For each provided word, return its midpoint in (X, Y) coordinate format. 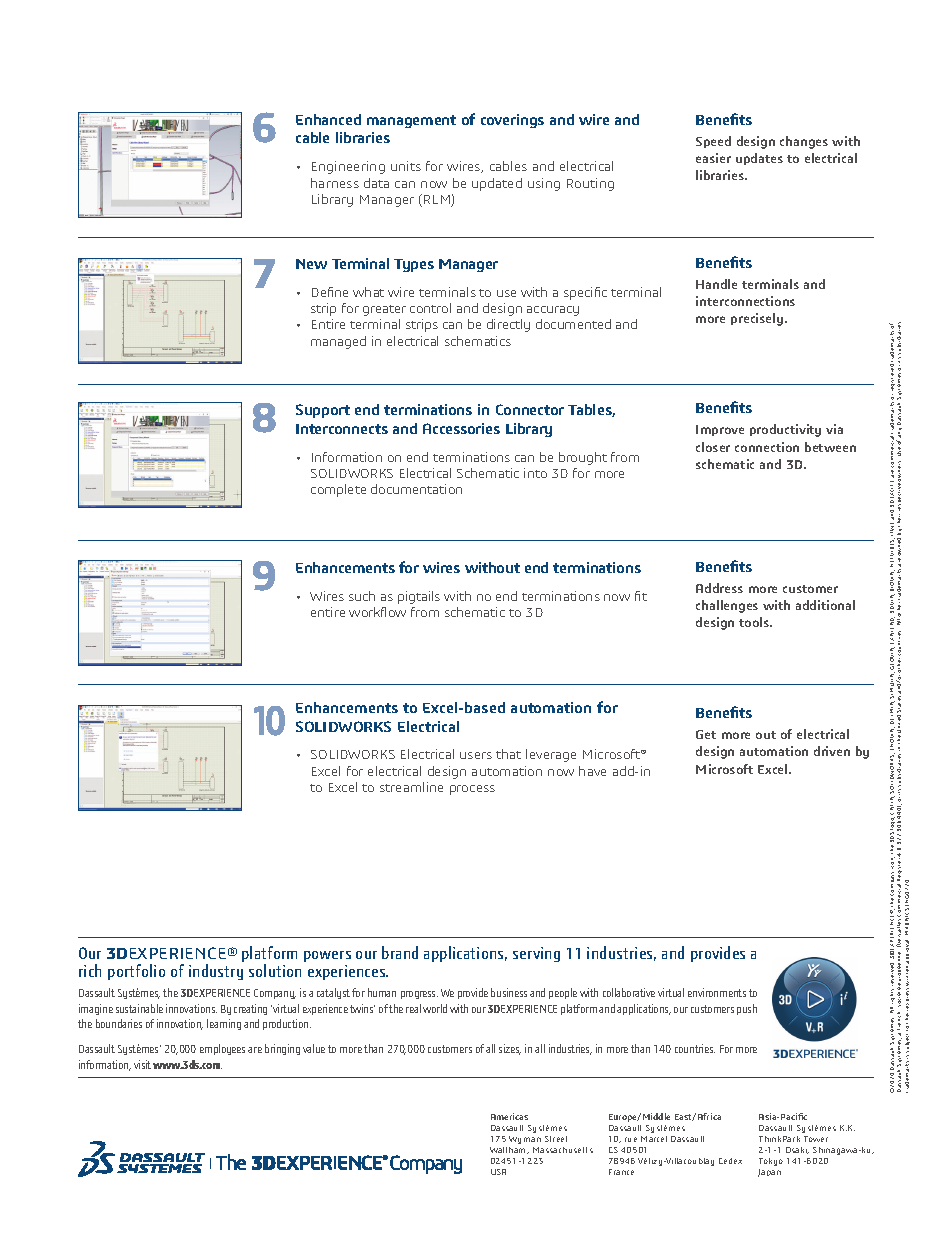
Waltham (509, 1150)
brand (400, 952)
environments (717, 992)
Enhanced (328, 119)
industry (216, 972)
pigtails (419, 597)
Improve (720, 430)
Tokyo (771, 1162)
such (362, 596)
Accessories (461, 428)
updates (759, 159)
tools (755, 622)
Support (323, 411)
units (406, 166)
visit (142, 1064)
